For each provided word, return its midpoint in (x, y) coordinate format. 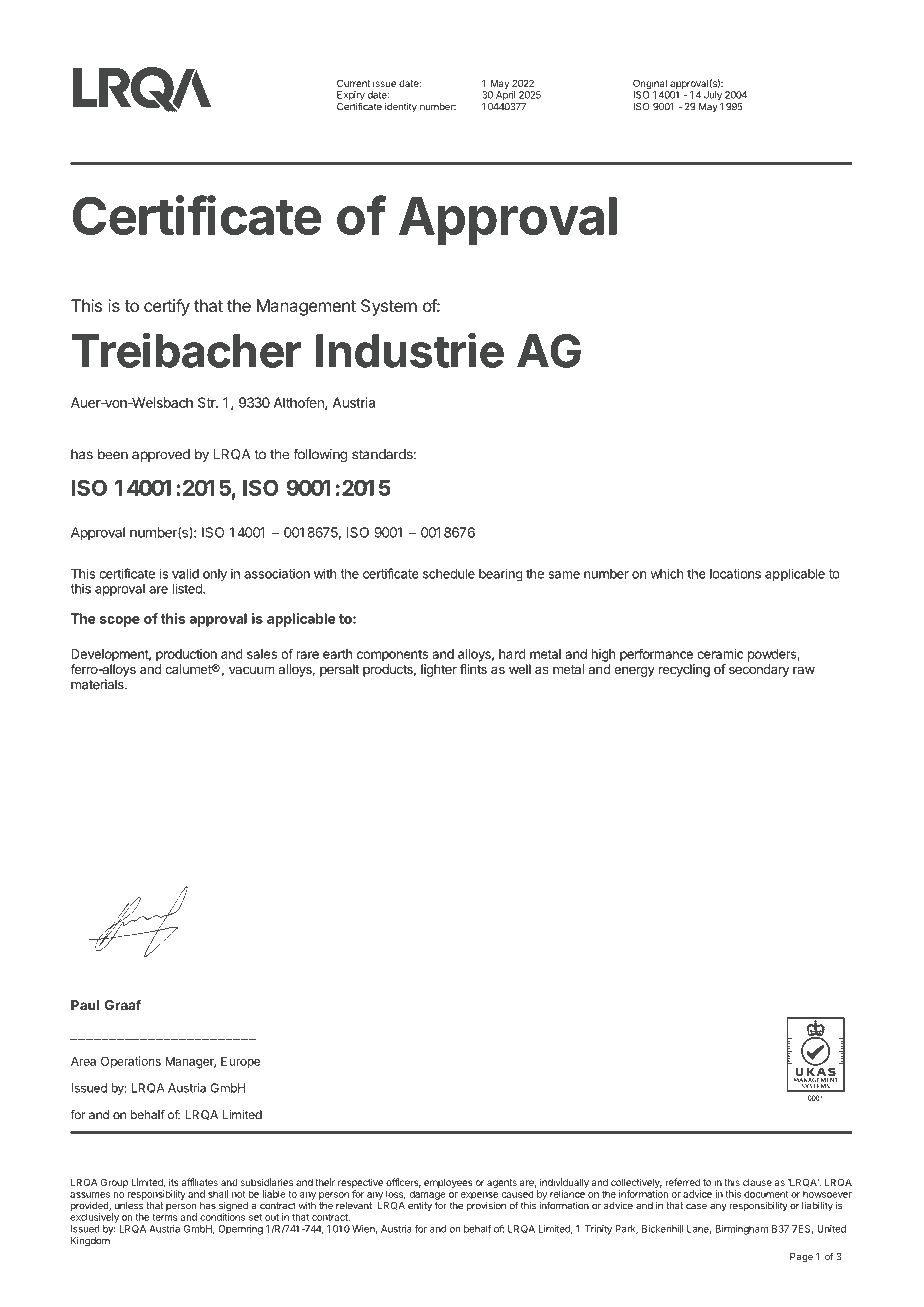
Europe (240, 1062)
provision (486, 1207)
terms (165, 1217)
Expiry (351, 97)
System (389, 307)
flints (473, 669)
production (186, 655)
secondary (759, 670)
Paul (85, 1005)
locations (735, 573)
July (713, 96)
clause (757, 1182)
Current (353, 83)
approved (161, 455)
